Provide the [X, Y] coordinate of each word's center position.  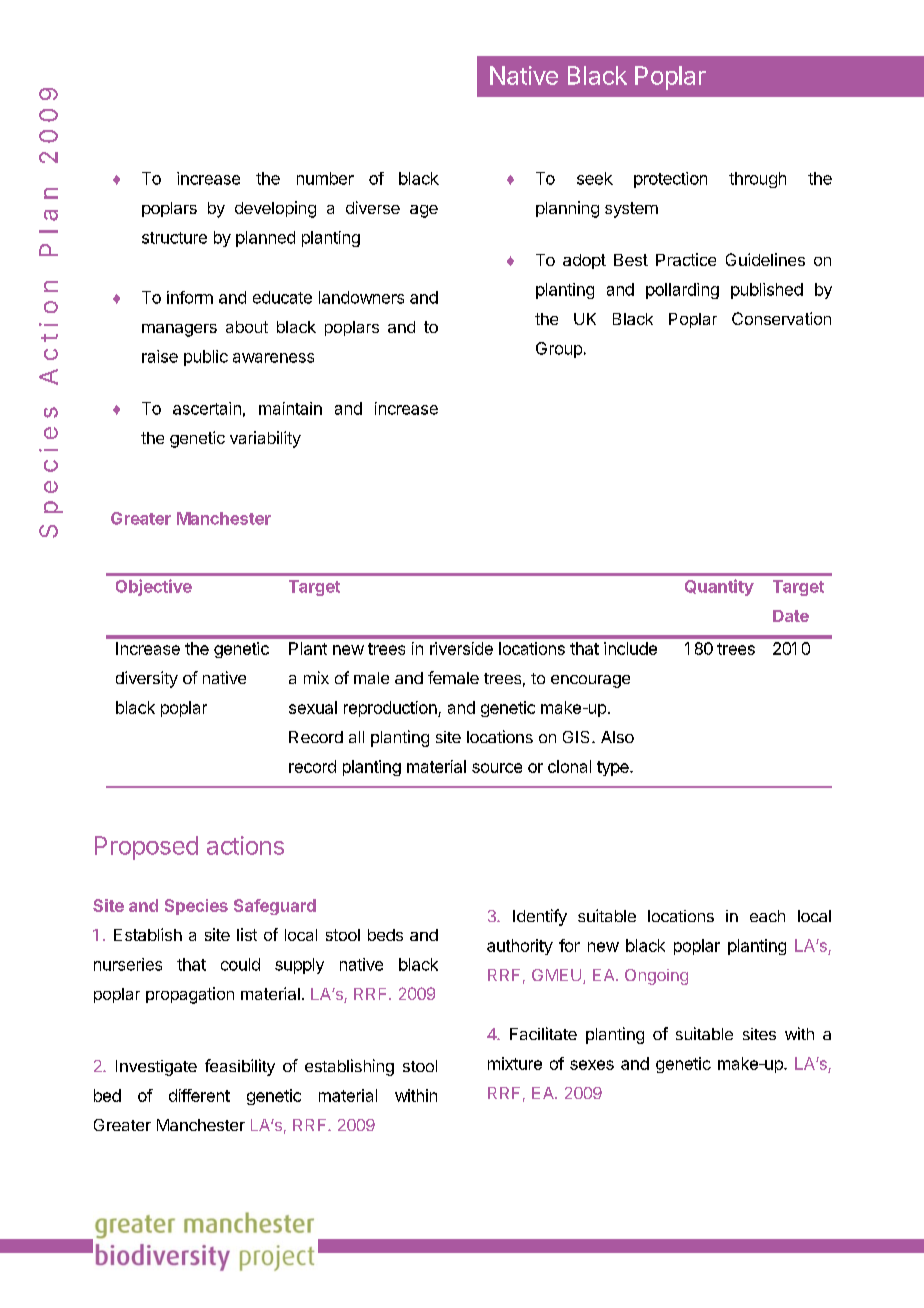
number [325, 178]
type [614, 768]
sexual [313, 707]
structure [174, 238]
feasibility [240, 1067]
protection [670, 180]
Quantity [719, 587]
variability [265, 439]
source [497, 768]
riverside [461, 648]
